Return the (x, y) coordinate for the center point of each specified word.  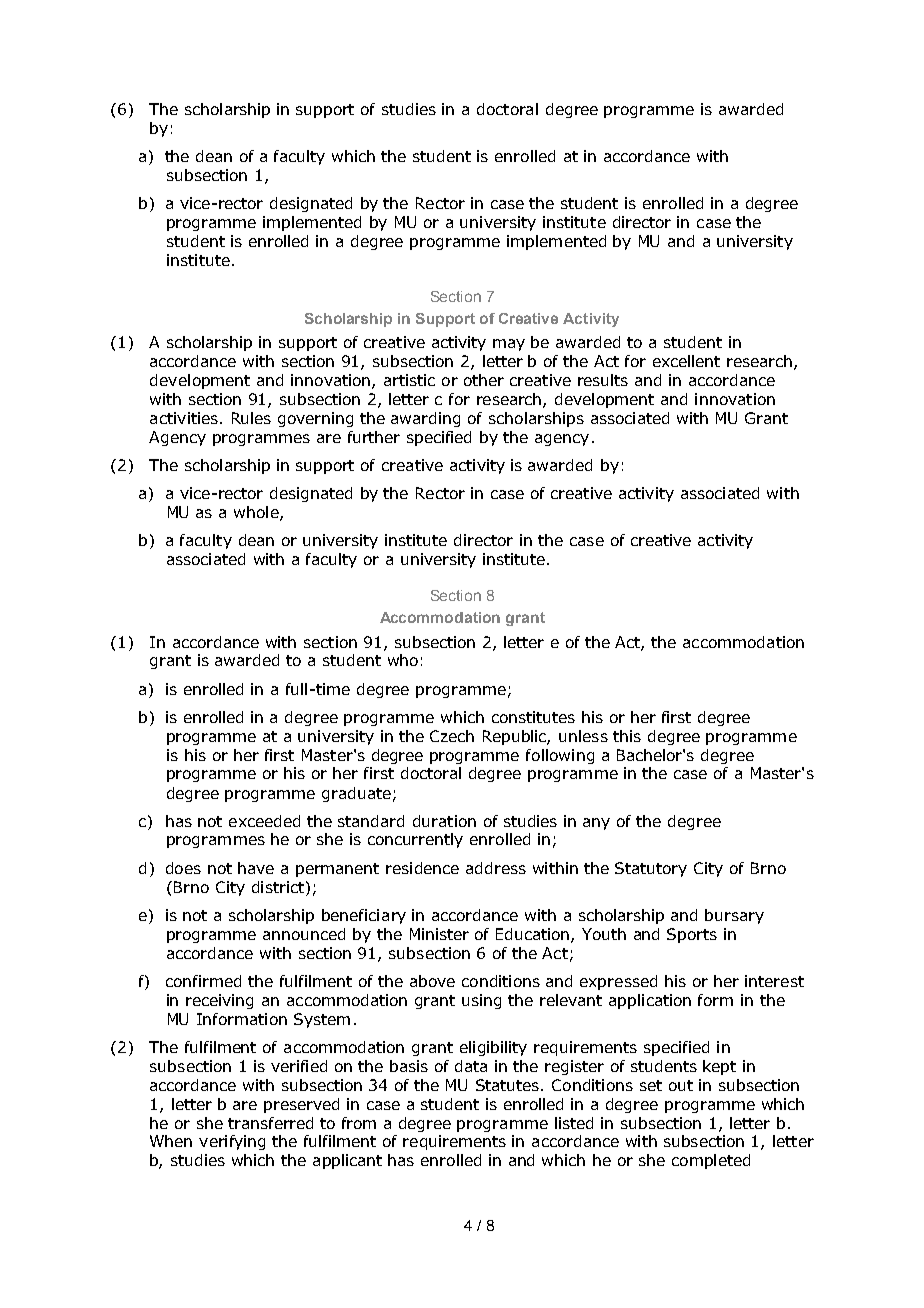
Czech (452, 736)
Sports (692, 935)
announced (304, 934)
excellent (686, 361)
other (484, 380)
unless (583, 736)
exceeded (264, 821)
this (627, 736)
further (374, 437)
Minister (439, 934)
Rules (251, 418)
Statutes (509, 1085)
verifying (232, 1142)
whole (257, 513)
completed (711, 1161)
